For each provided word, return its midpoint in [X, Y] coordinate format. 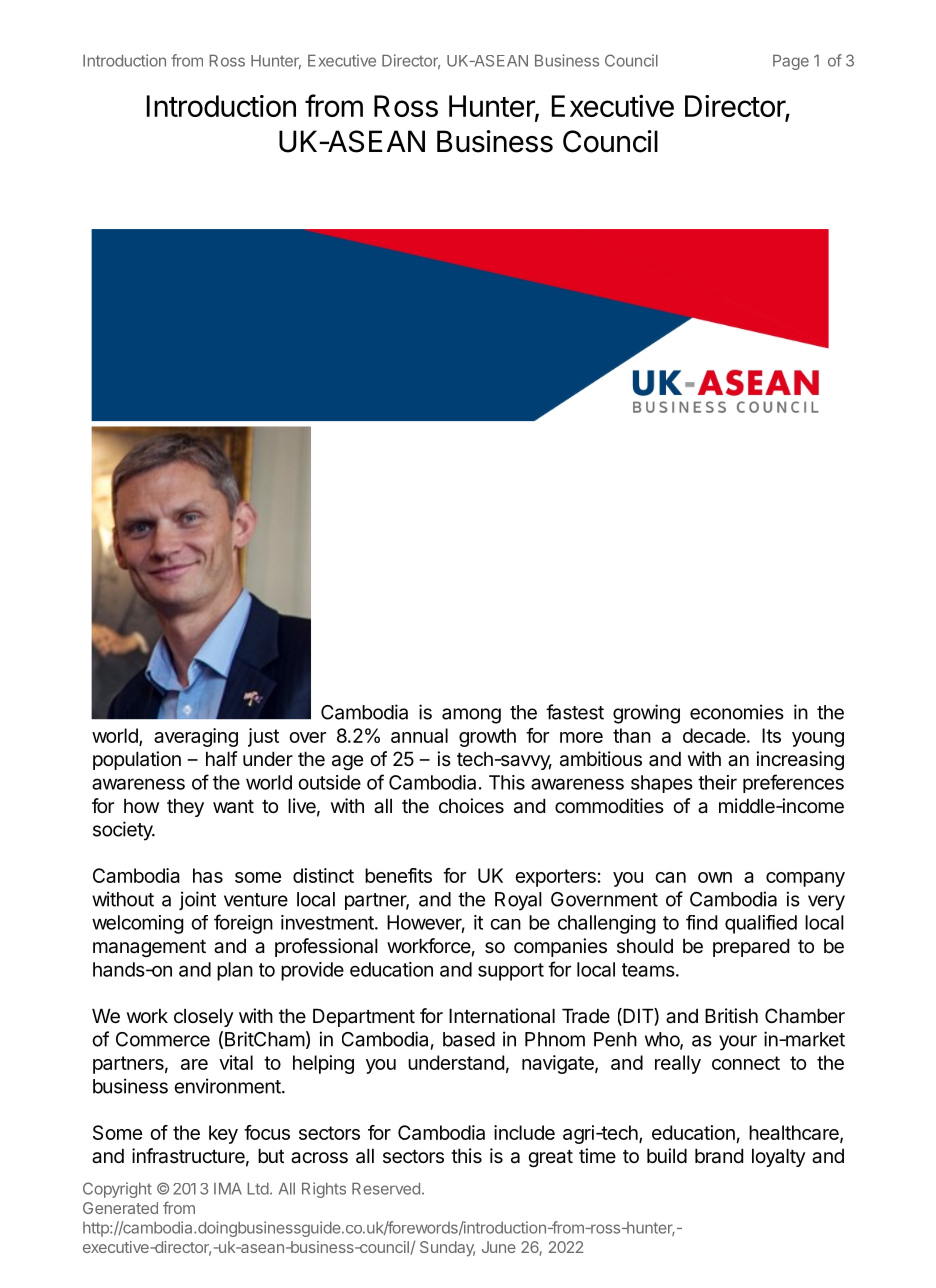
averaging [196, 737]
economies [737, 712]
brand [719, 1156]
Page [791, 62]
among [471, 716]
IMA [228, 1188]
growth [487, 737]
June [499, 1247]
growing [646, 714]
